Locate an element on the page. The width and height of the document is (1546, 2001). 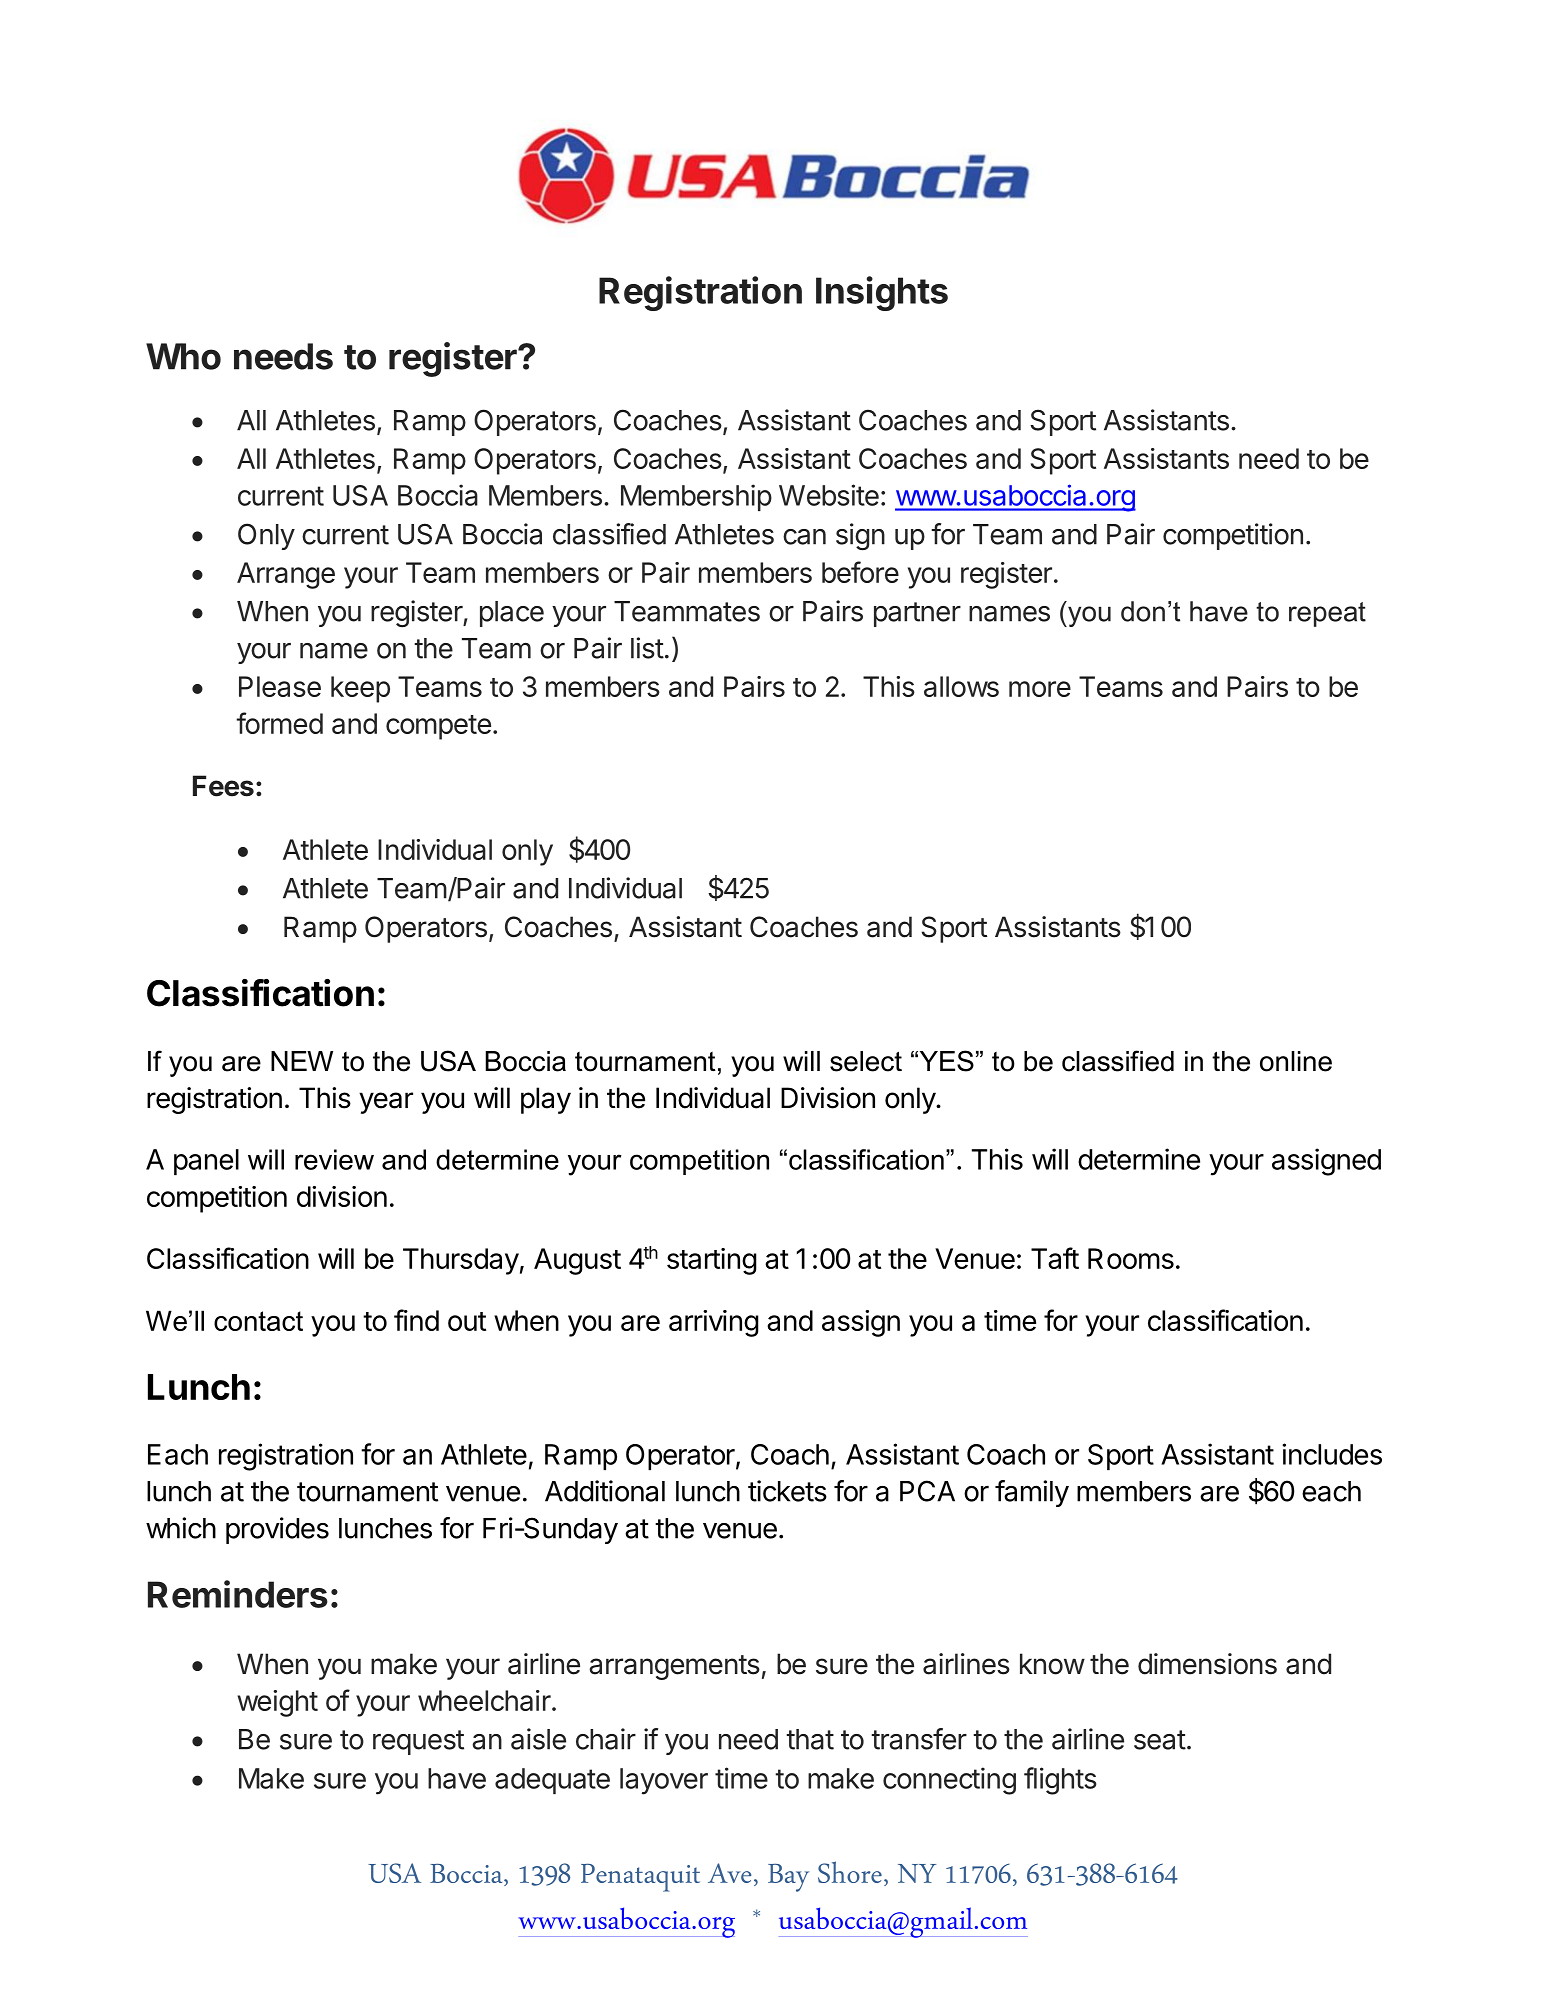
Who is located at coordinates (183, 356).
